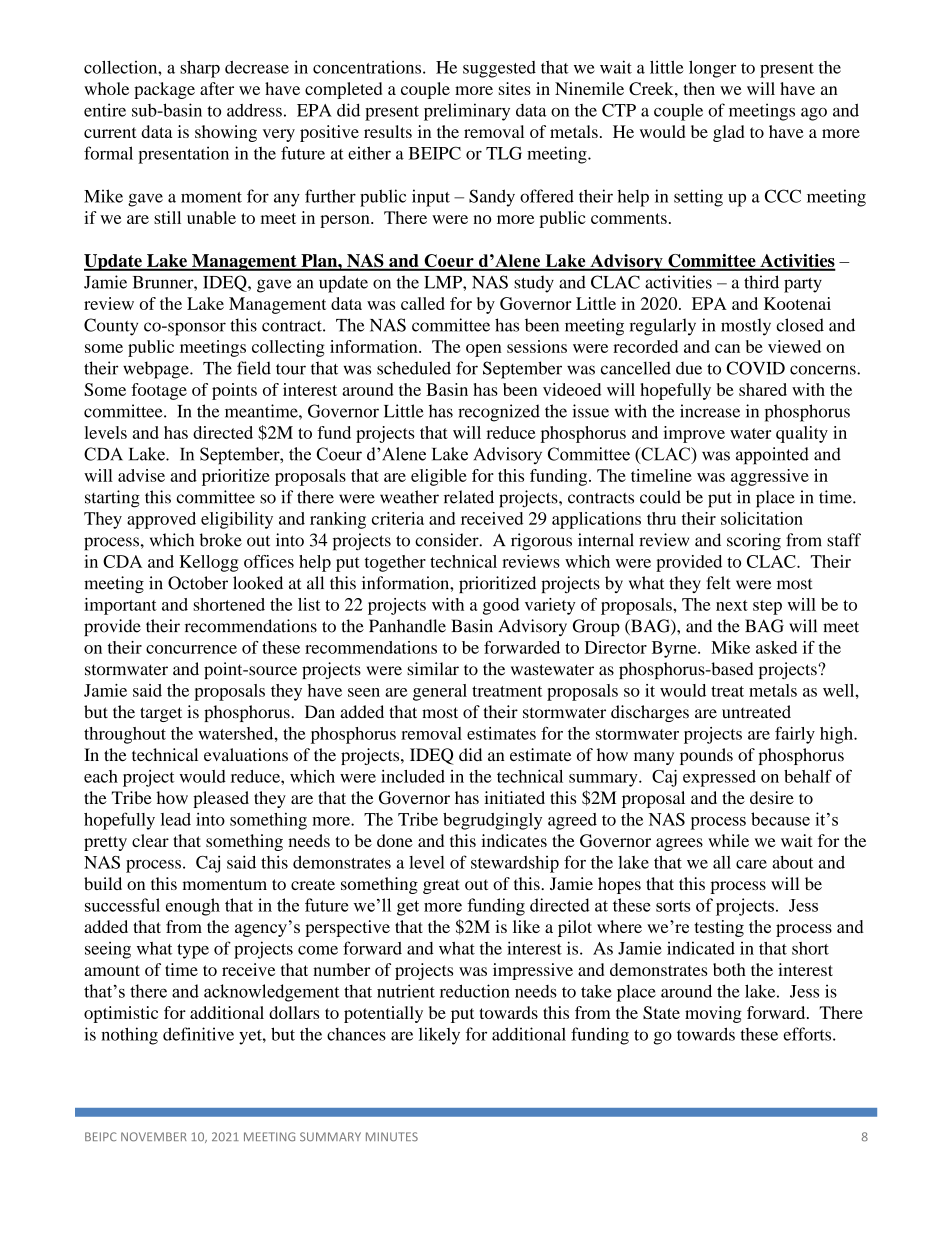 The width and height of the screenshot is (952, 1233). What do you see at coordinates (198, 583) in the screenshot?
I see `October` at bounding box center [198, 583].
